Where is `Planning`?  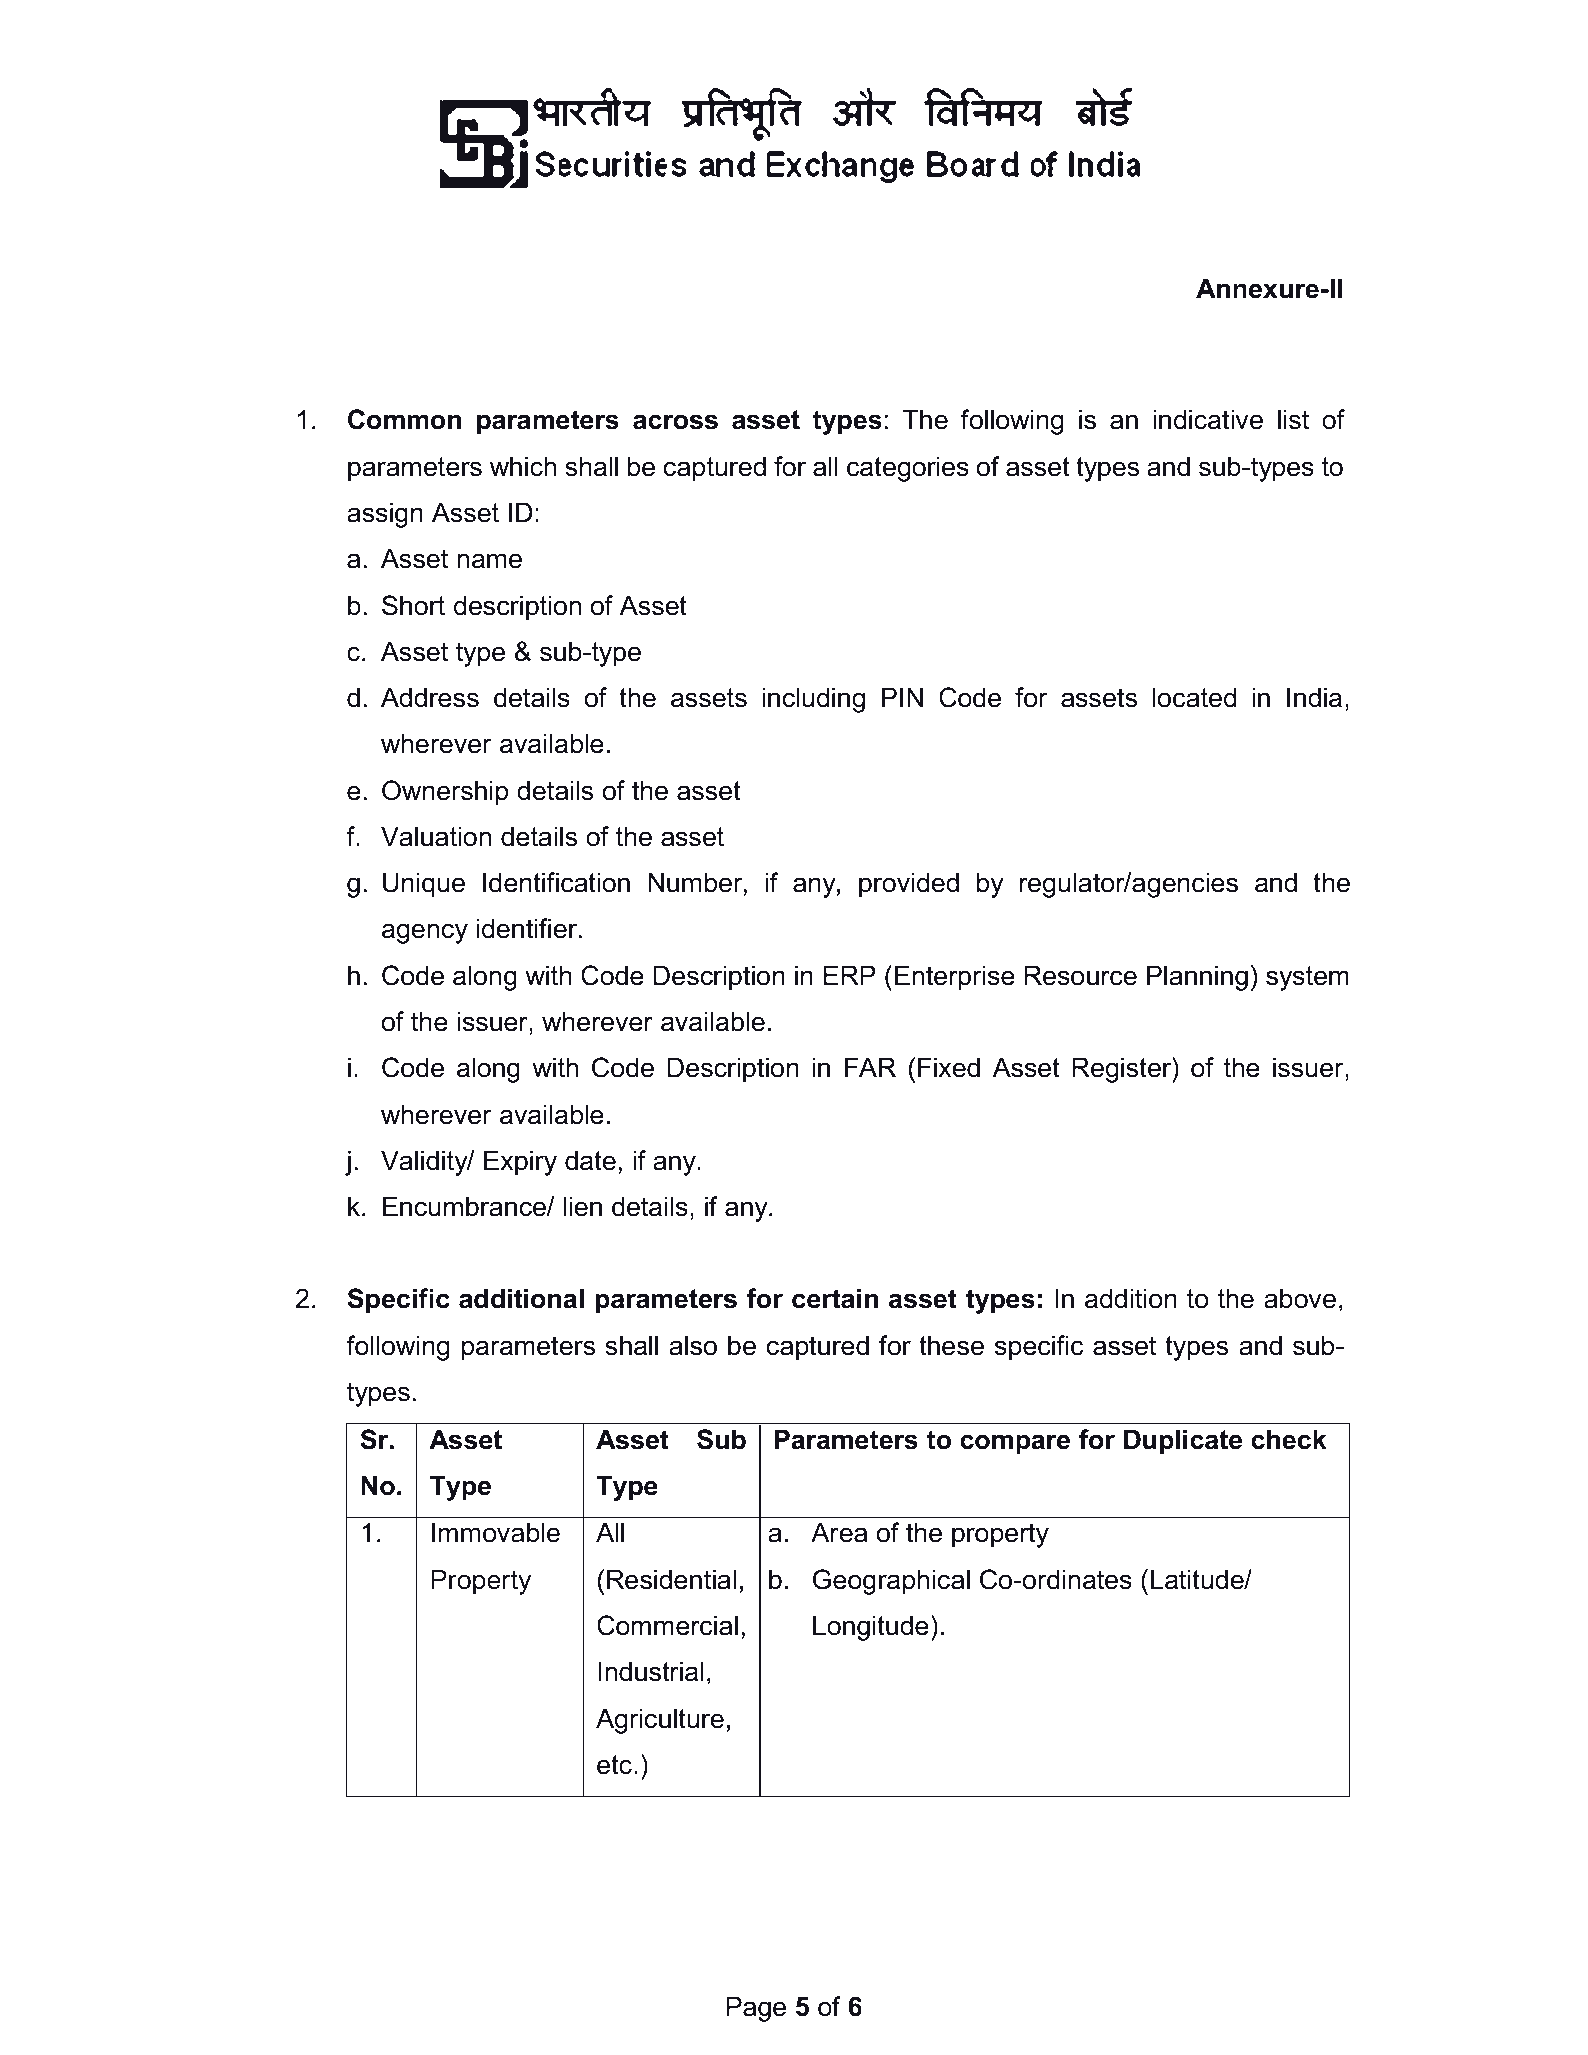
Planning is located at coordinates (1197, 978).
